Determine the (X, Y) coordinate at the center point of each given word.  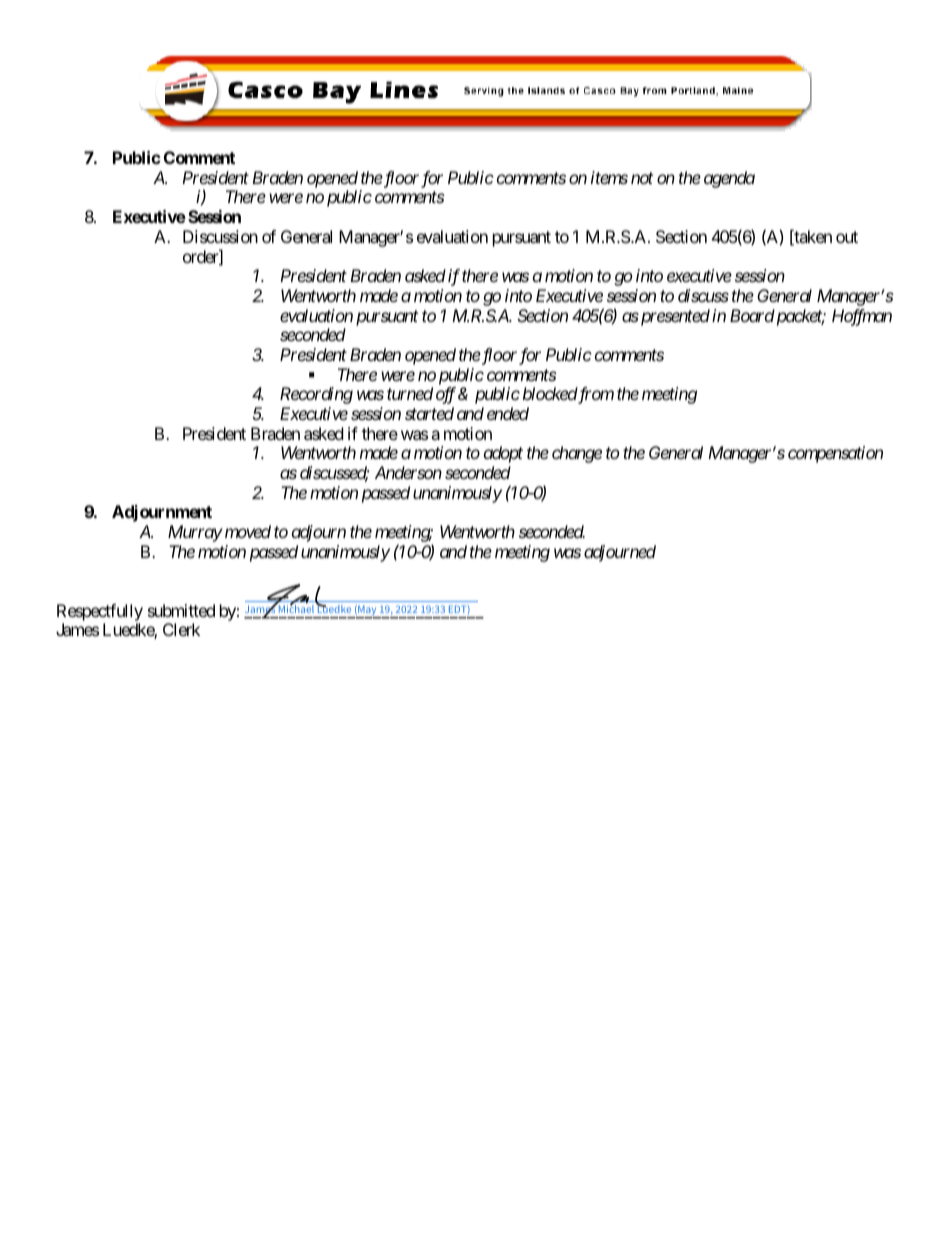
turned (410, 393)
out (847, 237)
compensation (835, 454)
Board (752, 315)
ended (508, 413)
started (429, 413)
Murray (195, 533)
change (577, 454)
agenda (729, 179)
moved (246, 531)
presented (674, 317)
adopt (503, 454)
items (609, 177)
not (642, 178)
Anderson (408, 472)
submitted (181, 610)
